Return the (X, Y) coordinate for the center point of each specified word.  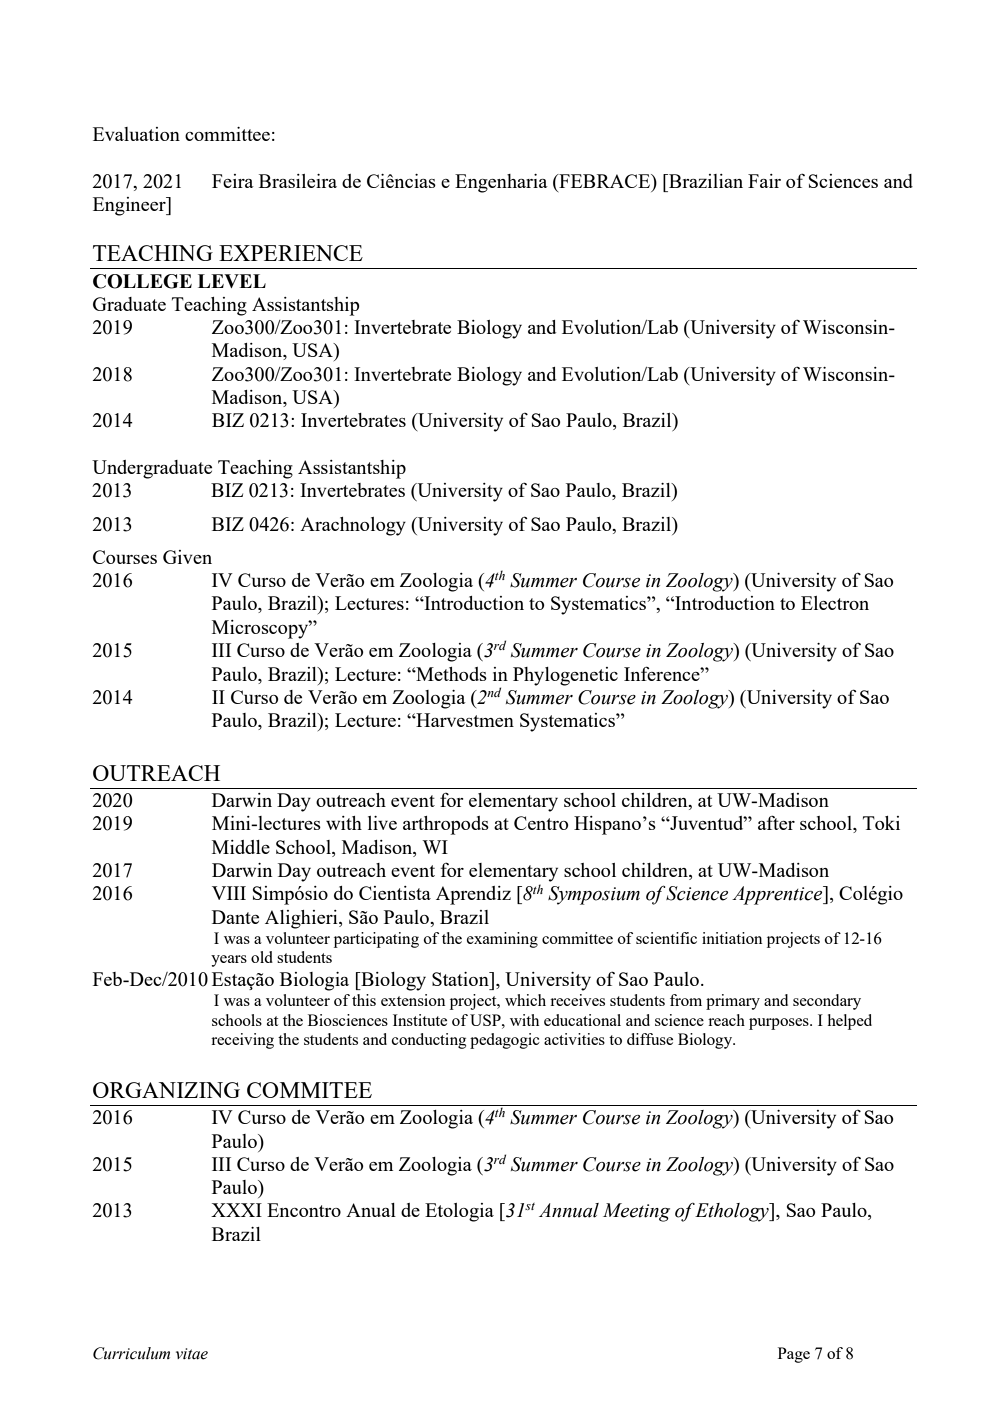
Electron (835, 603)
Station (461, 979)
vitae (192, 1354)
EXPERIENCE (291, 253)
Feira (233, 181)
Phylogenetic (565, 676)
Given (187, 557)
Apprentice (778, 895)
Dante (235, 917)
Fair (764, 181)
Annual (569, 1210)
